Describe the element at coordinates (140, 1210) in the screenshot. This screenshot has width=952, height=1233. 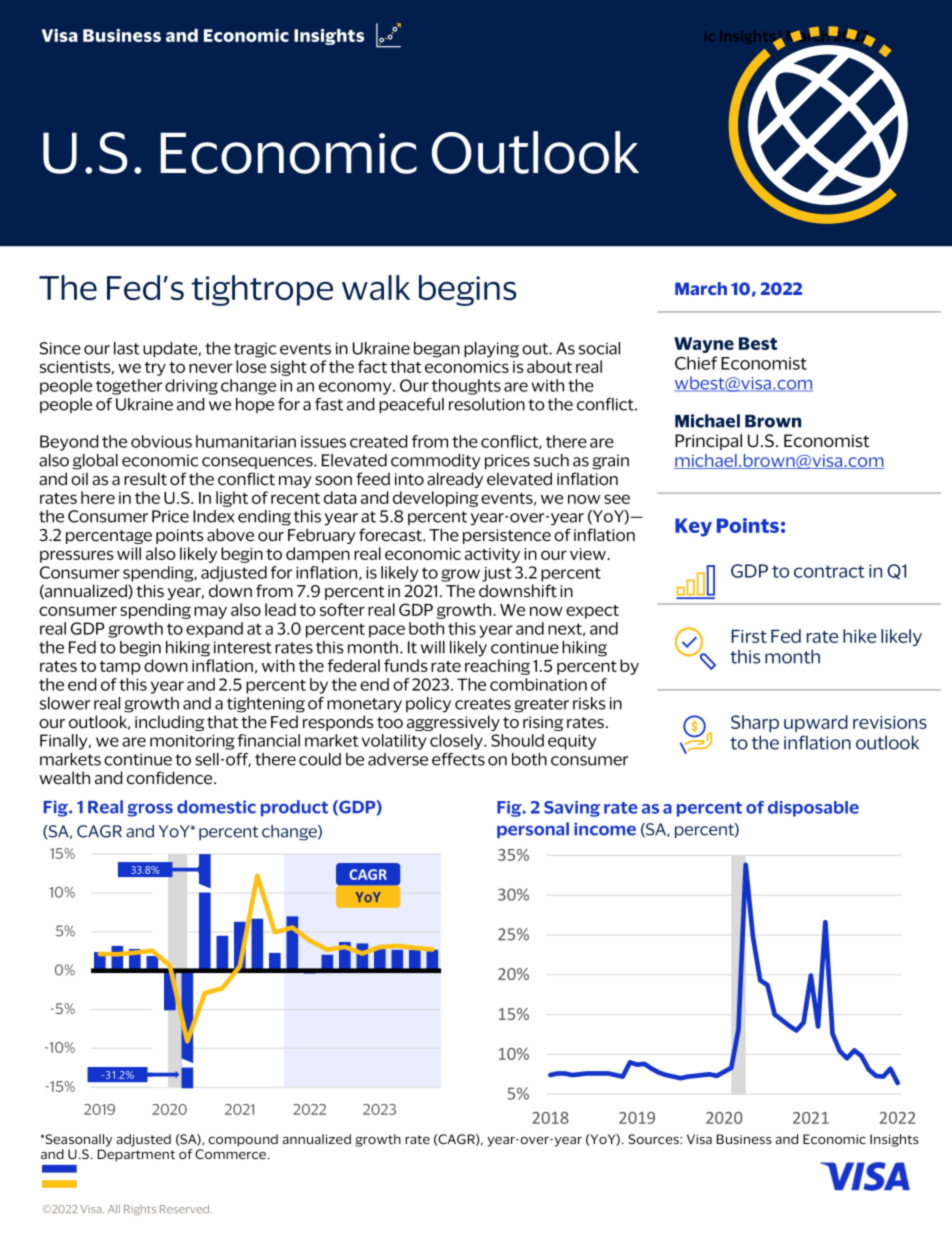
I see `Rights` at that location.
